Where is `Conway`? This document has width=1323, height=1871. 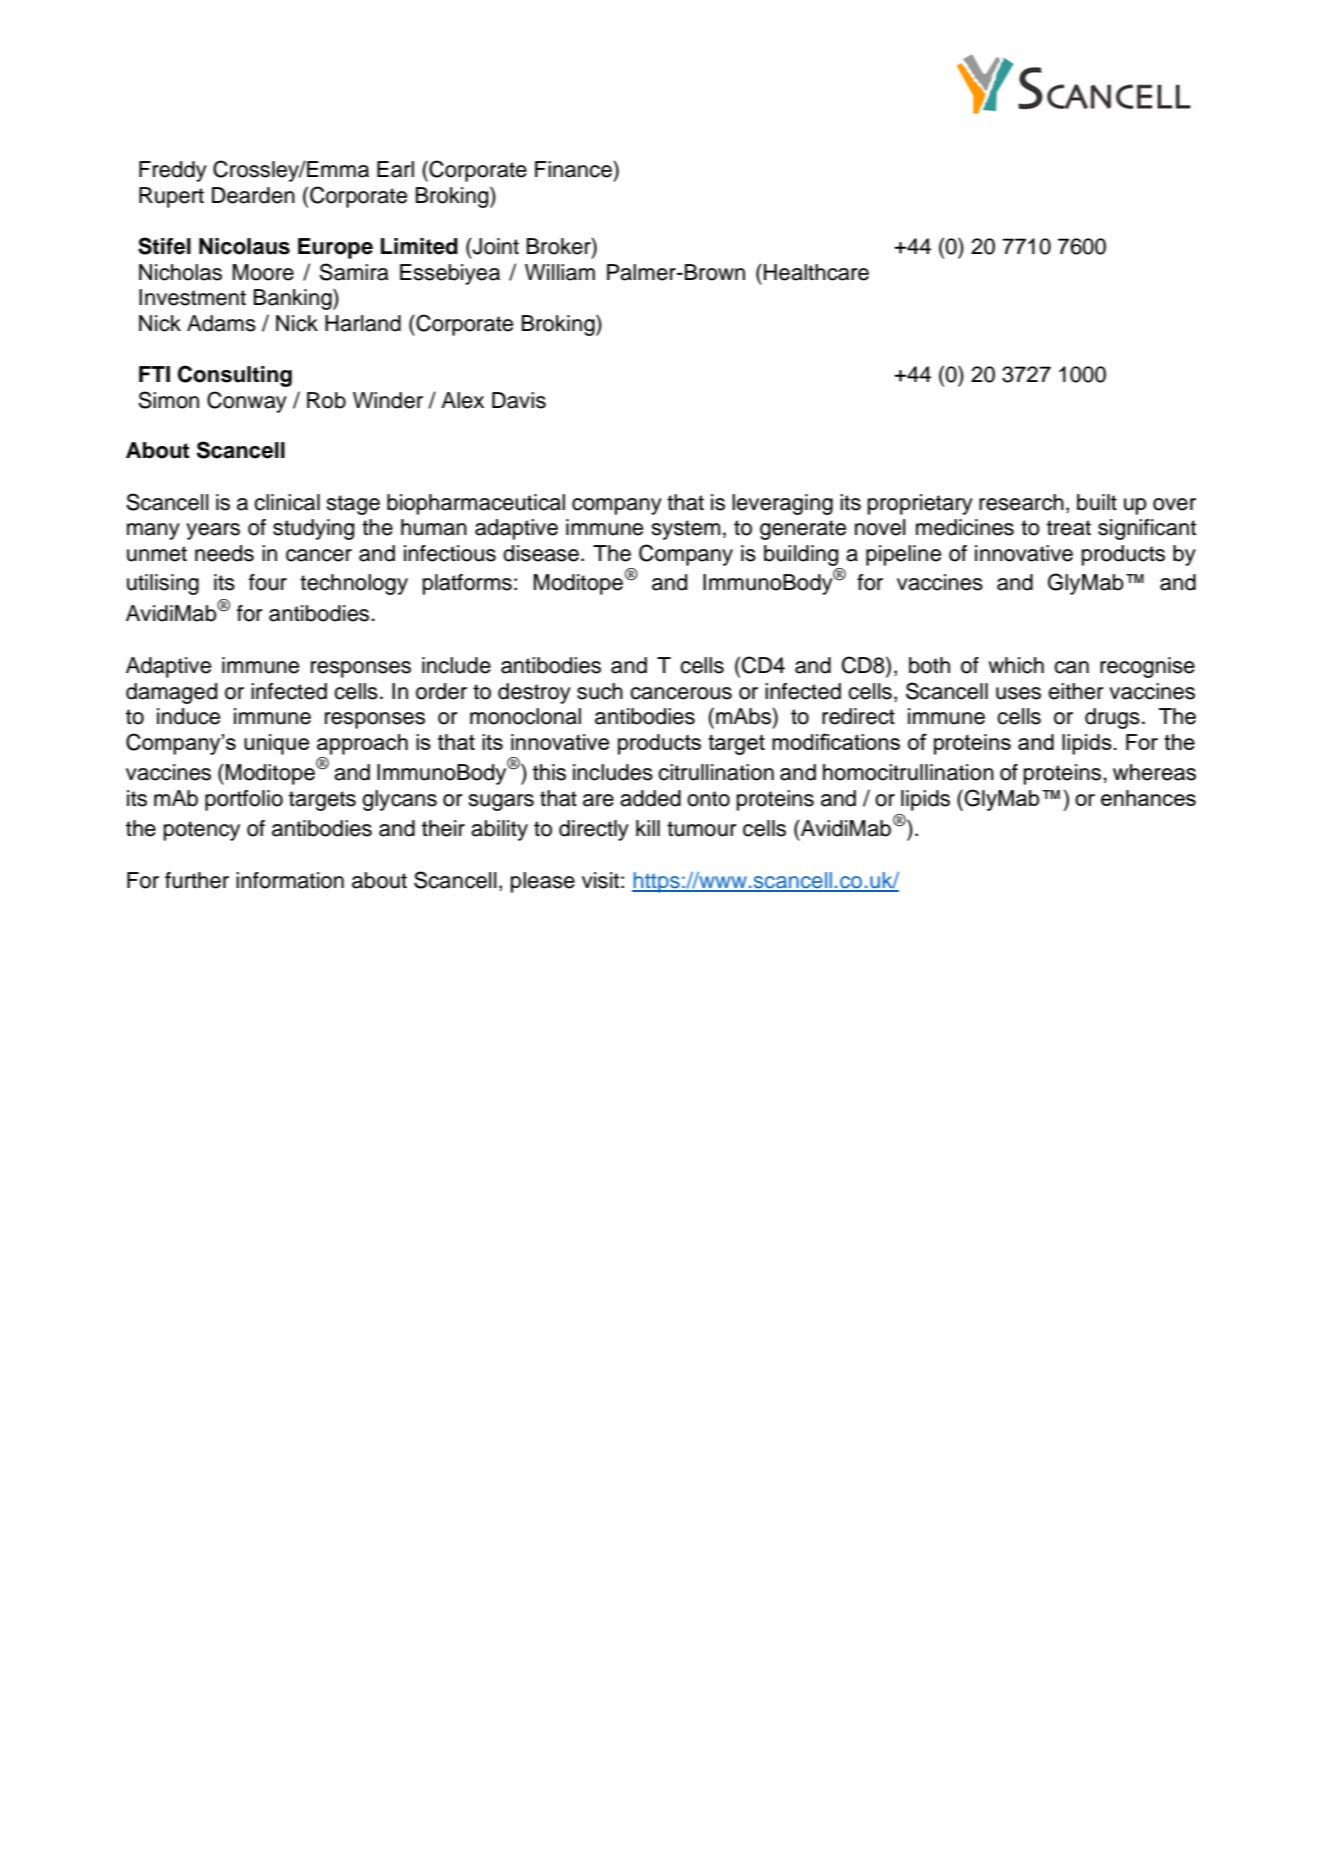
Conway is located at coordinates (247, 402).
